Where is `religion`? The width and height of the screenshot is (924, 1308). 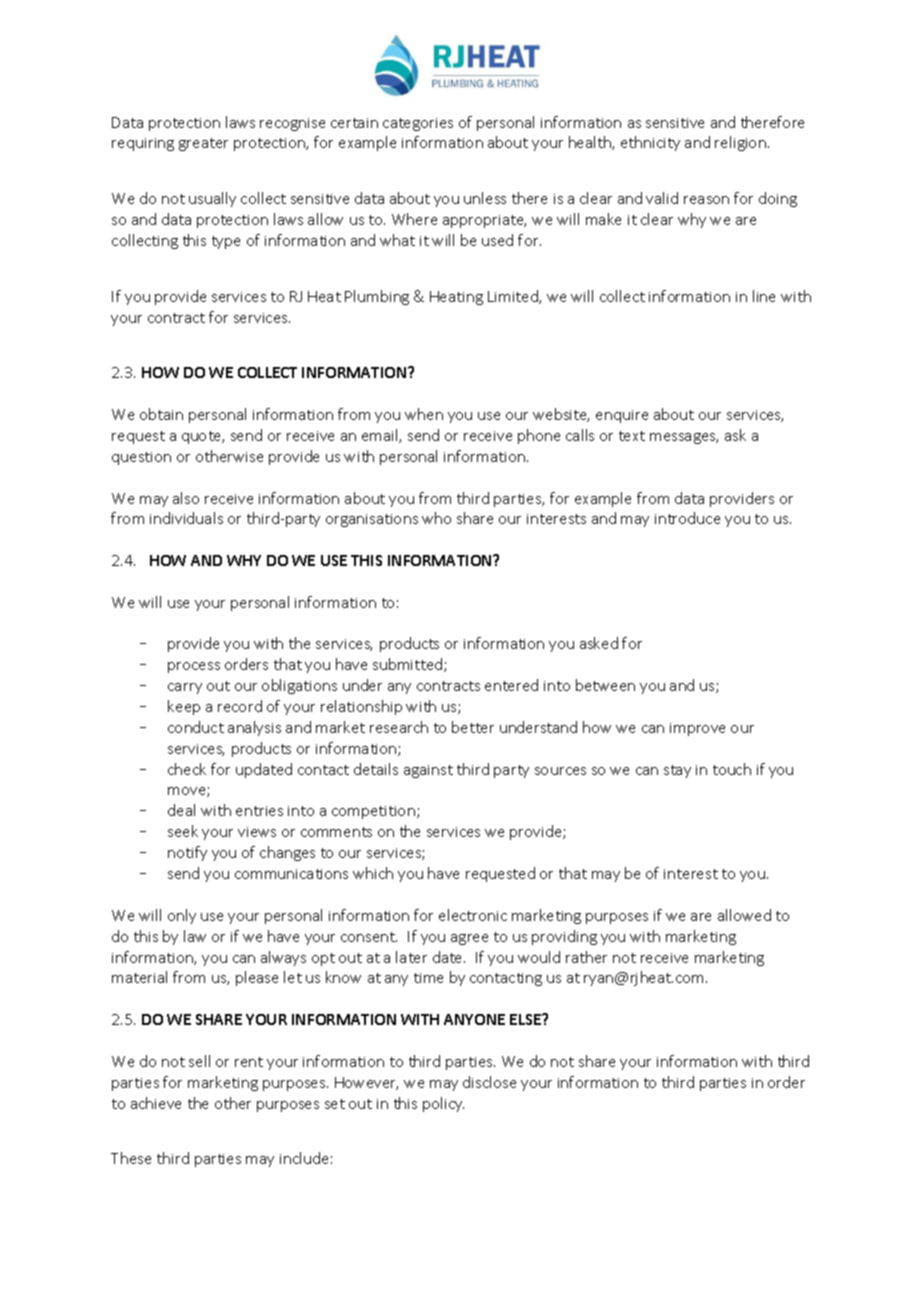
religion is located at coordinates (740, 143).
